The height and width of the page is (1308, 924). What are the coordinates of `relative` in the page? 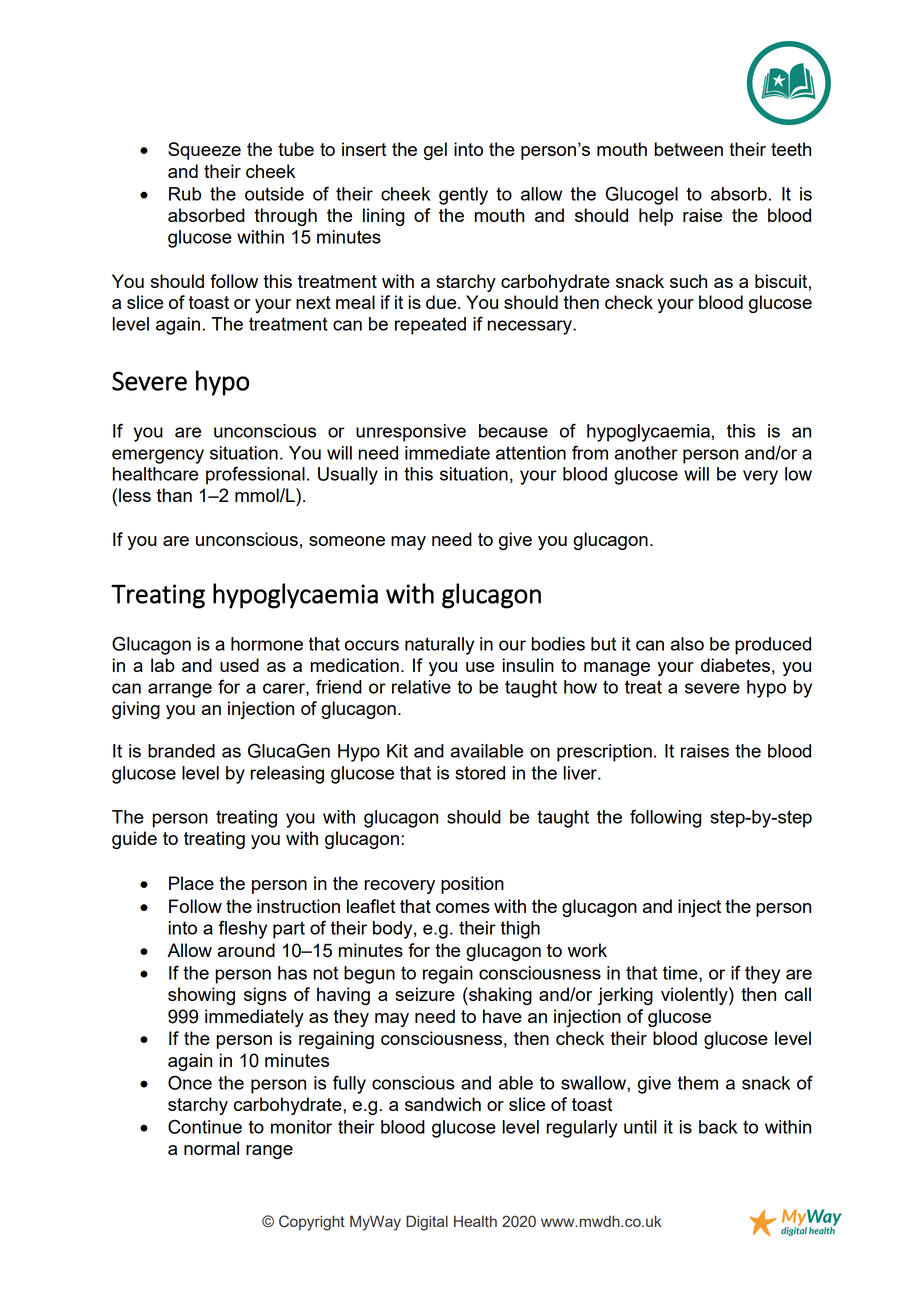 It's located at (421, 687).
